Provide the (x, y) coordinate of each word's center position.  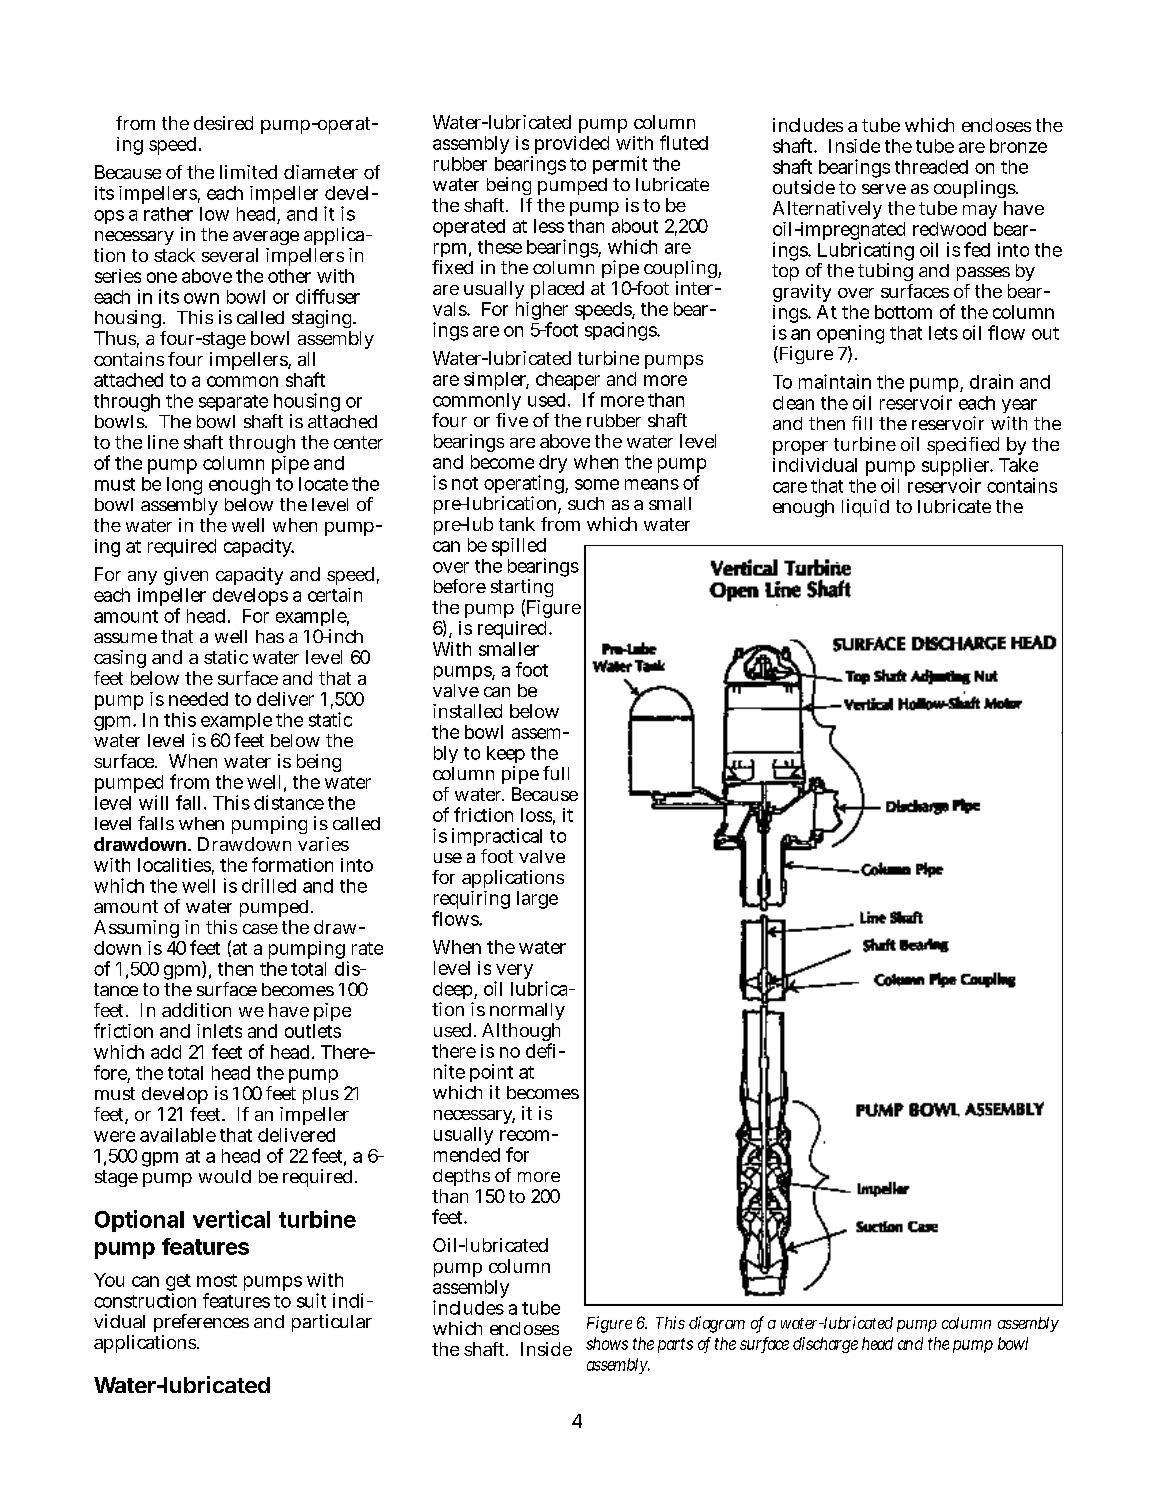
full (556, 773)
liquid (865, 508)
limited (248, 172)
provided (570, 146)
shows (607, 1343)
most (217, 1280)
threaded (931, 167)
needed (198, 699)
